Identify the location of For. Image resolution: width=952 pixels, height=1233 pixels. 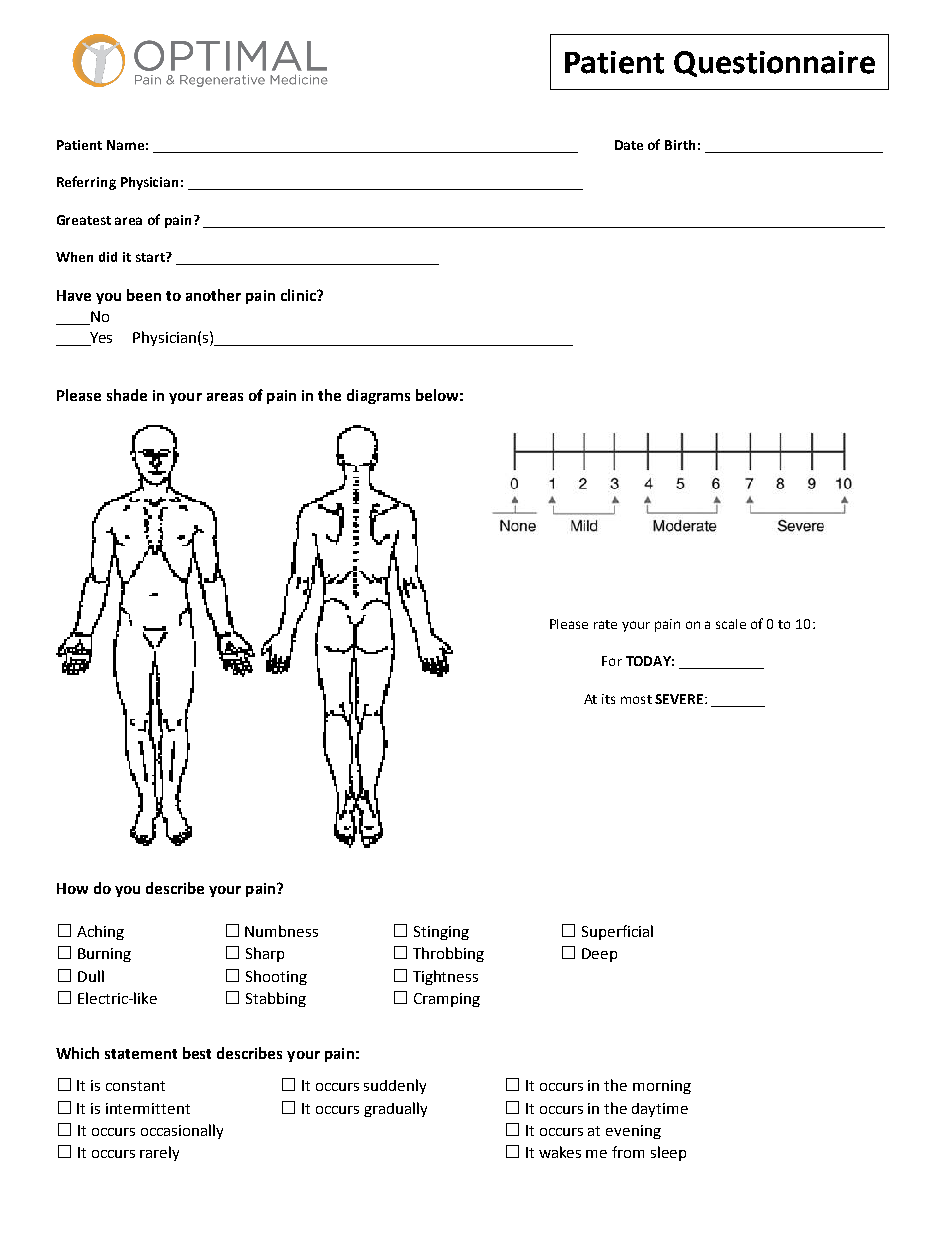
(612, 661).
